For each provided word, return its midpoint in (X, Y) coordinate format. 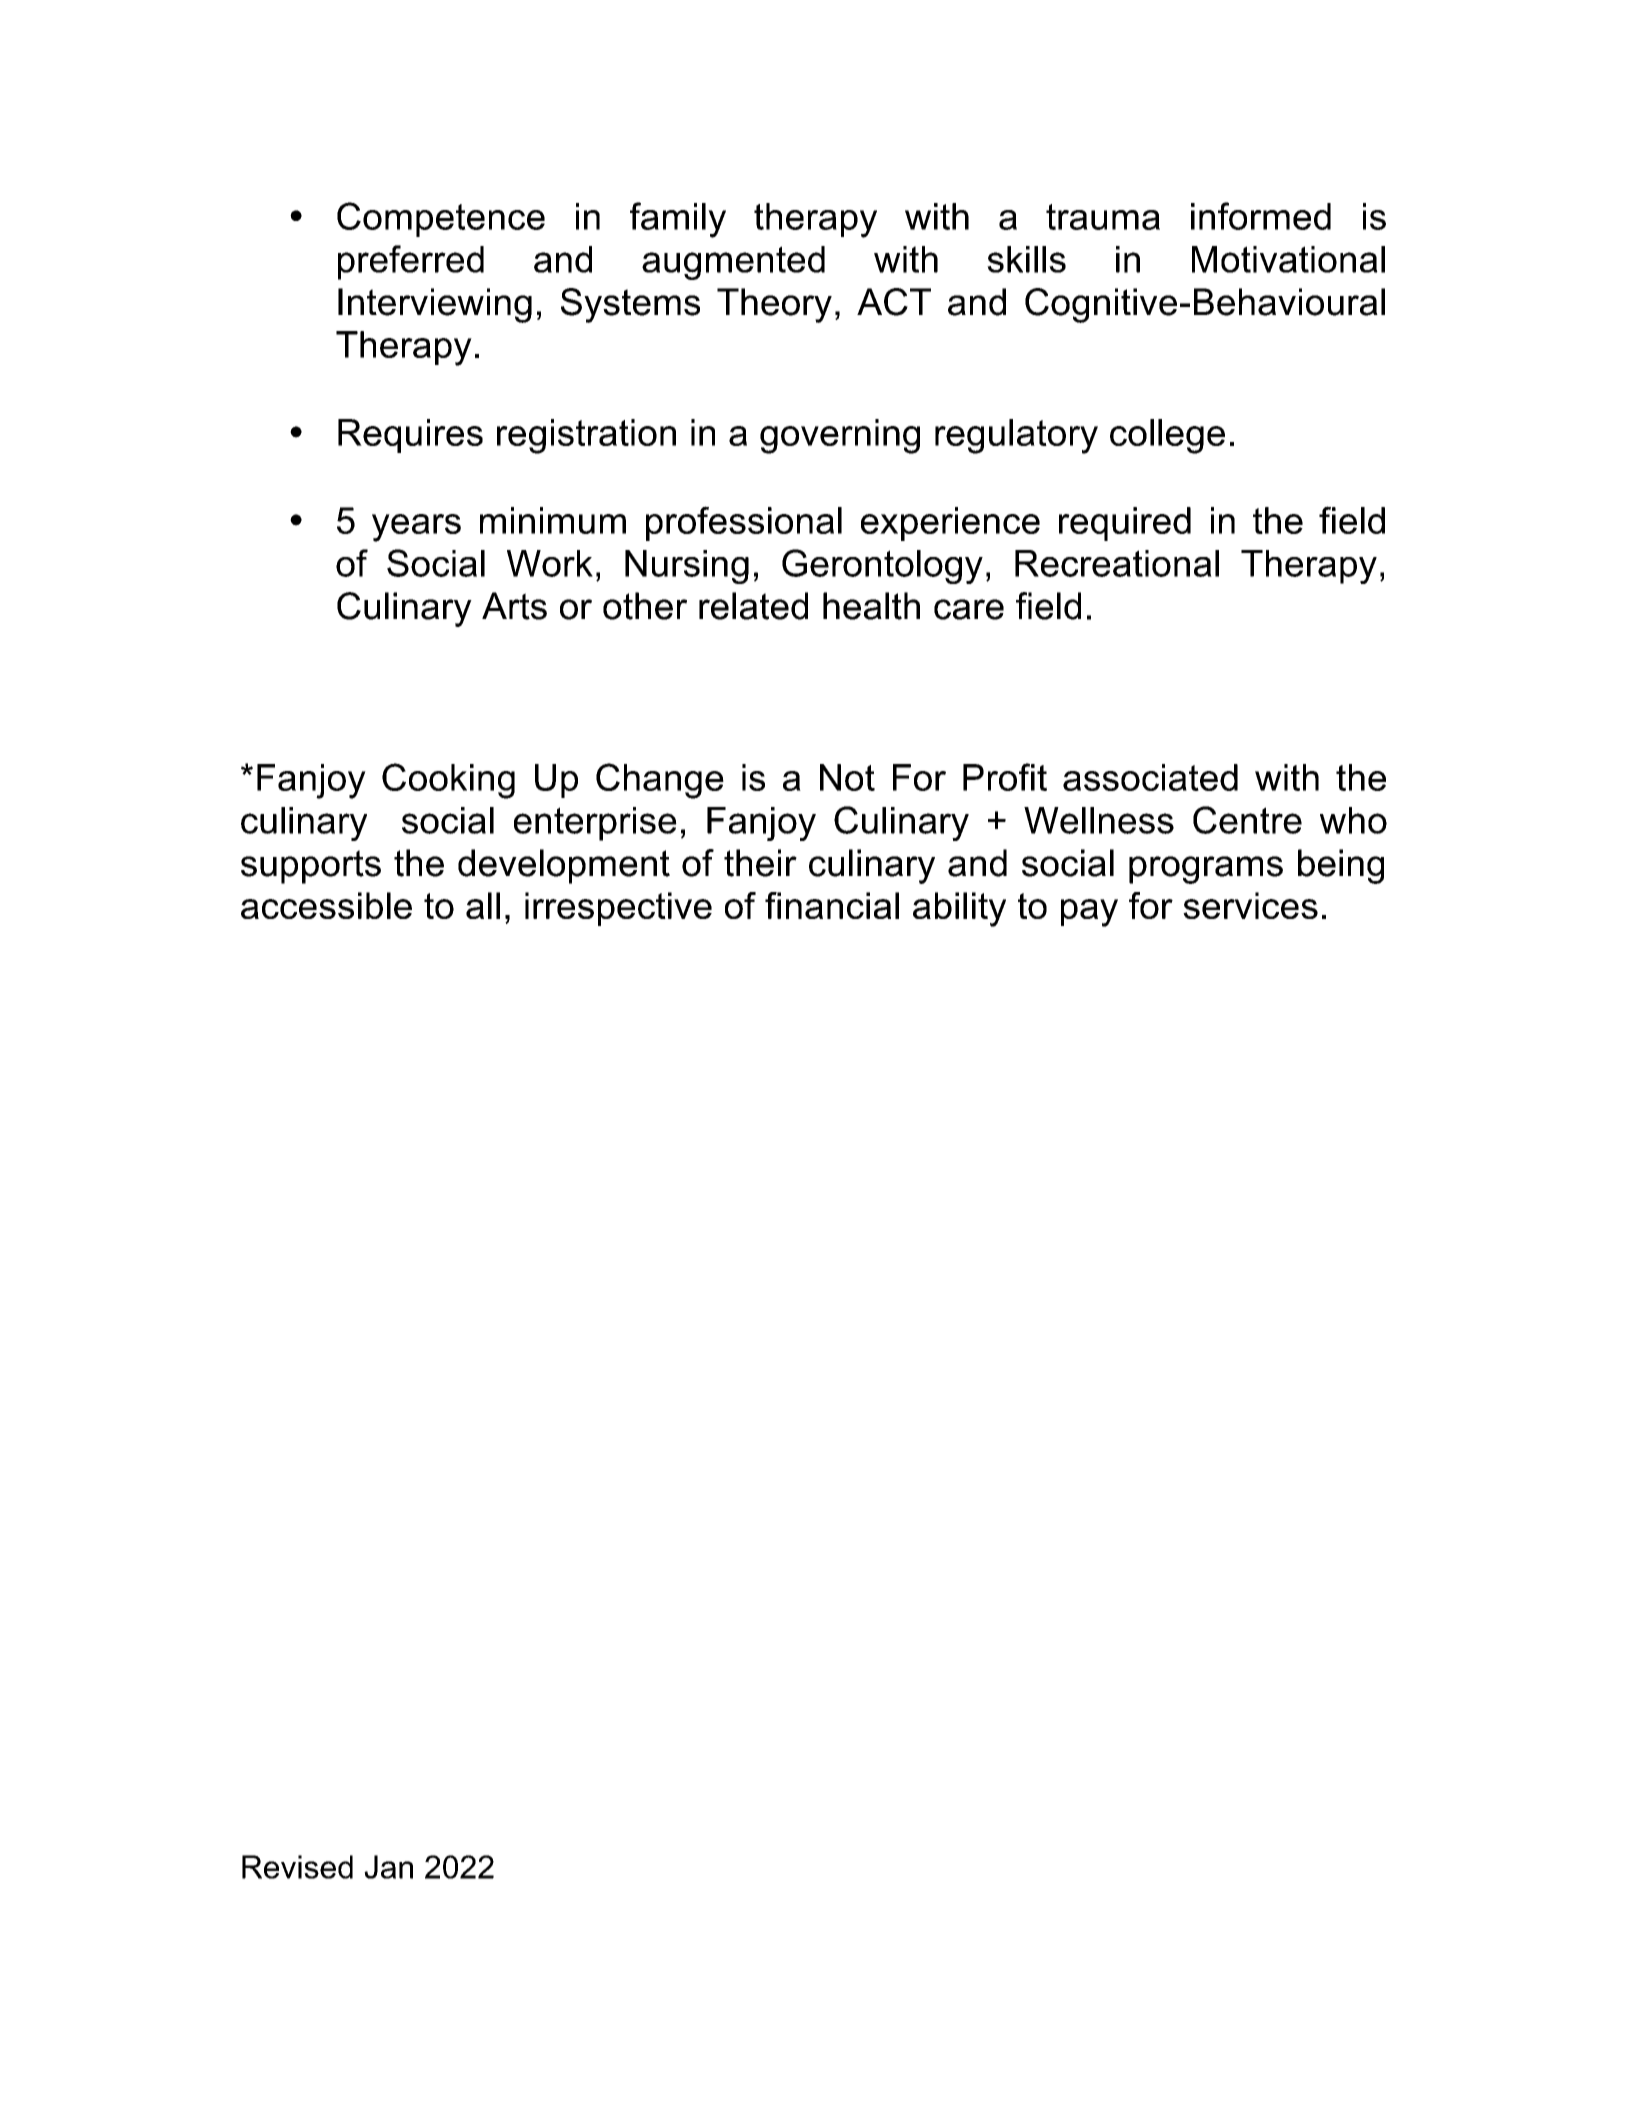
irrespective (618, 909)
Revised (297, 1867)
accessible (326, 905)
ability (959, 909)
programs (1206, 870)
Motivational (1288, 259)
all (483, 905)
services (1250, 905)
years (416, 528)
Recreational (1117, 563)
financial (832, 905)
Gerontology (882, 566)
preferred (411, 262)
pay (1089, 913)
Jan (388, 1867)
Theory (774, 305)
